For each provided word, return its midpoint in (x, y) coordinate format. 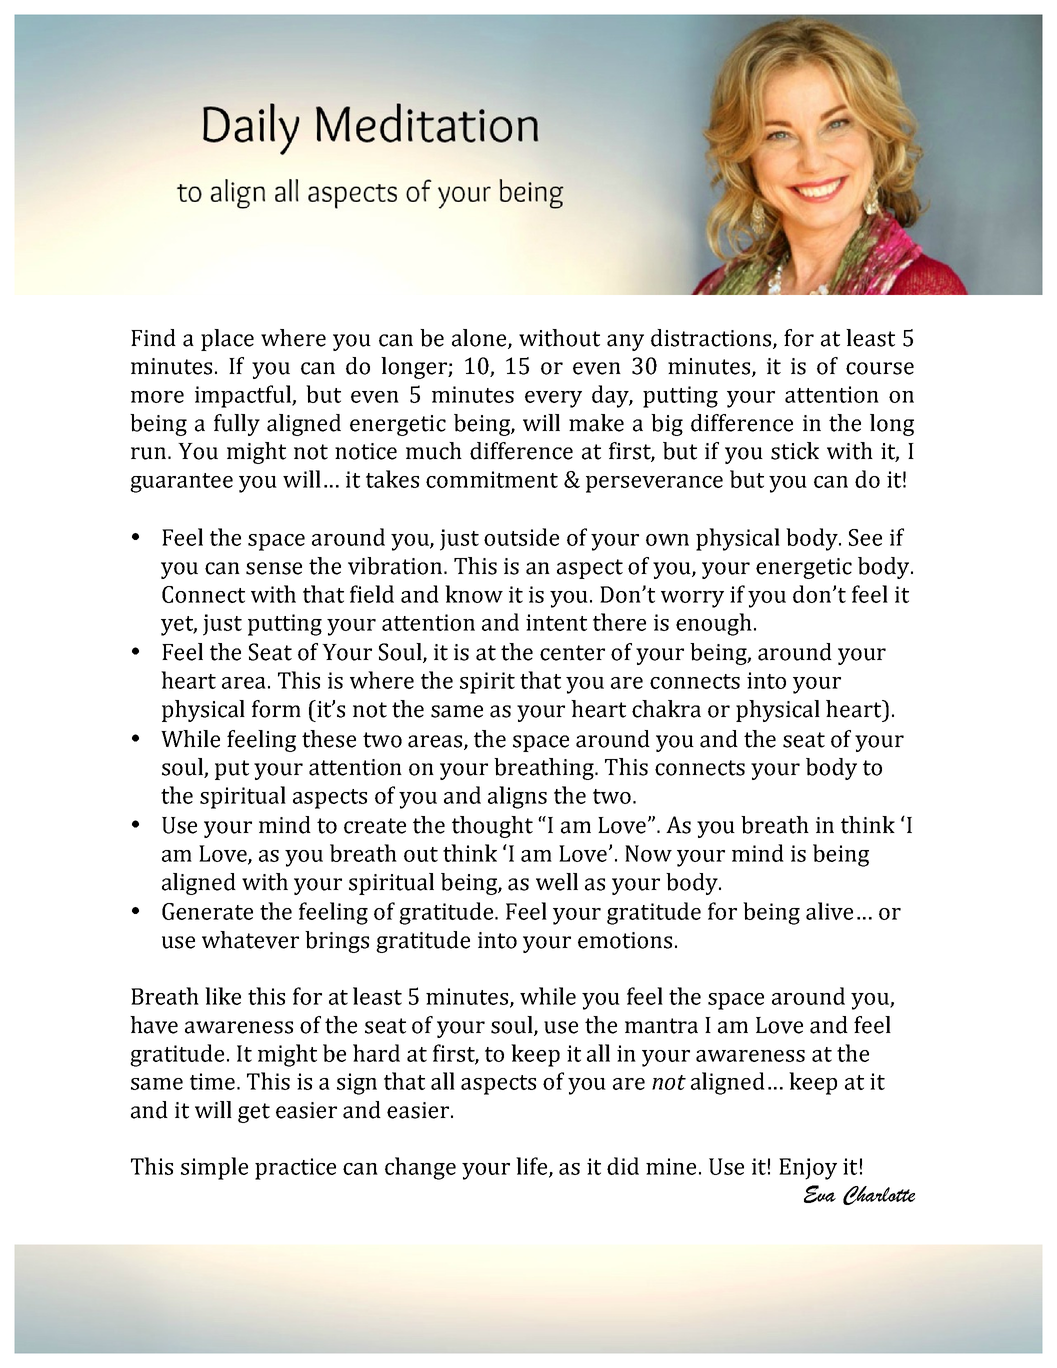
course (880, 368)
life (533, 1167)
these (329, 739)
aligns (517, 797)
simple (214, 1168)
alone (480, 339)
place (227, 340)
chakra (666, 709)
